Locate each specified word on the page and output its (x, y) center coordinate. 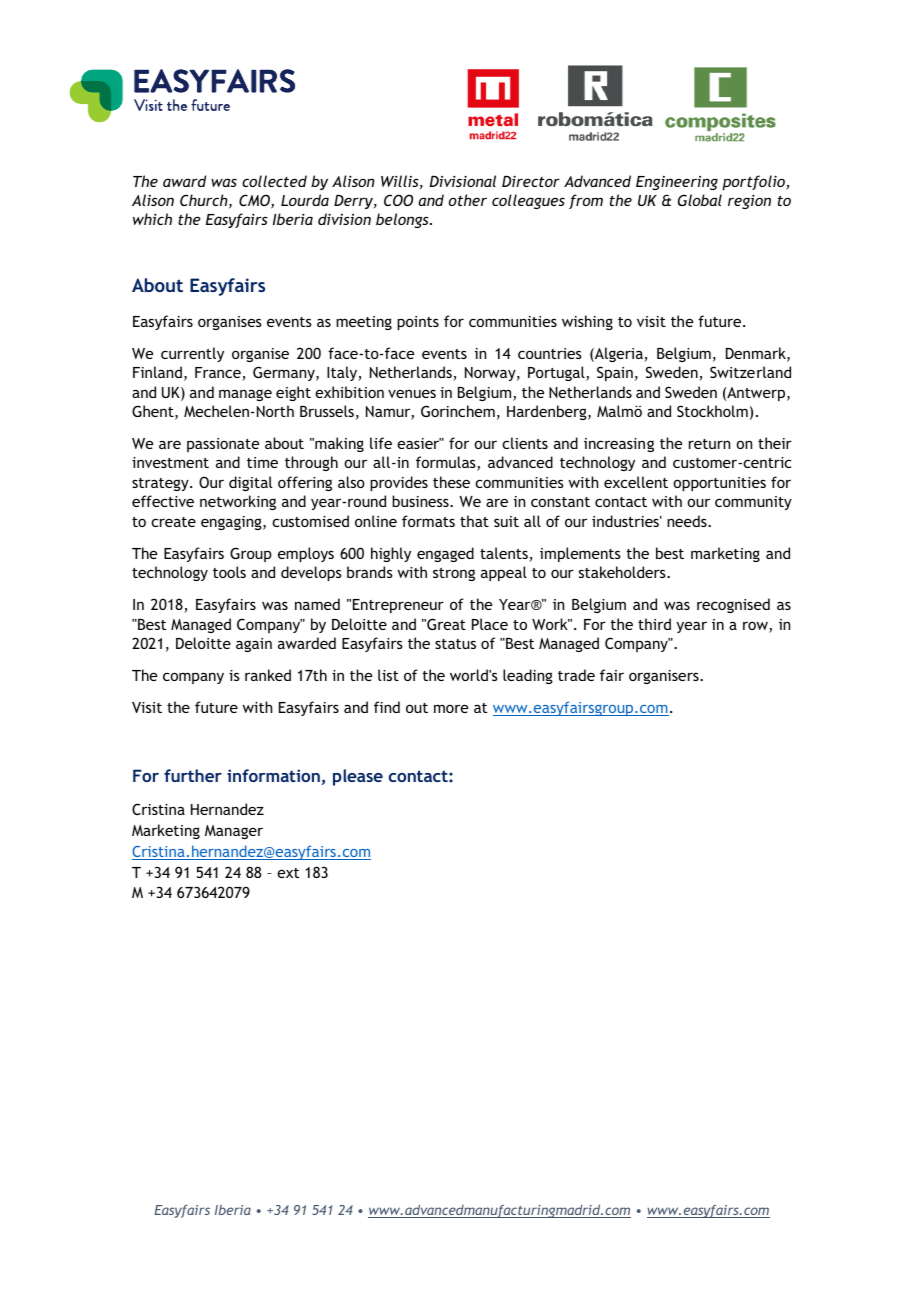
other (468, 200)
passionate (223, 445)
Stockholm (712, 411)
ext (288, 873)
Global (700, 200)
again (254, 645)
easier (419, 443)
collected (274, 181)
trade (576, 675)
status (455, 644)
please (358, 777)
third (654, 624)
